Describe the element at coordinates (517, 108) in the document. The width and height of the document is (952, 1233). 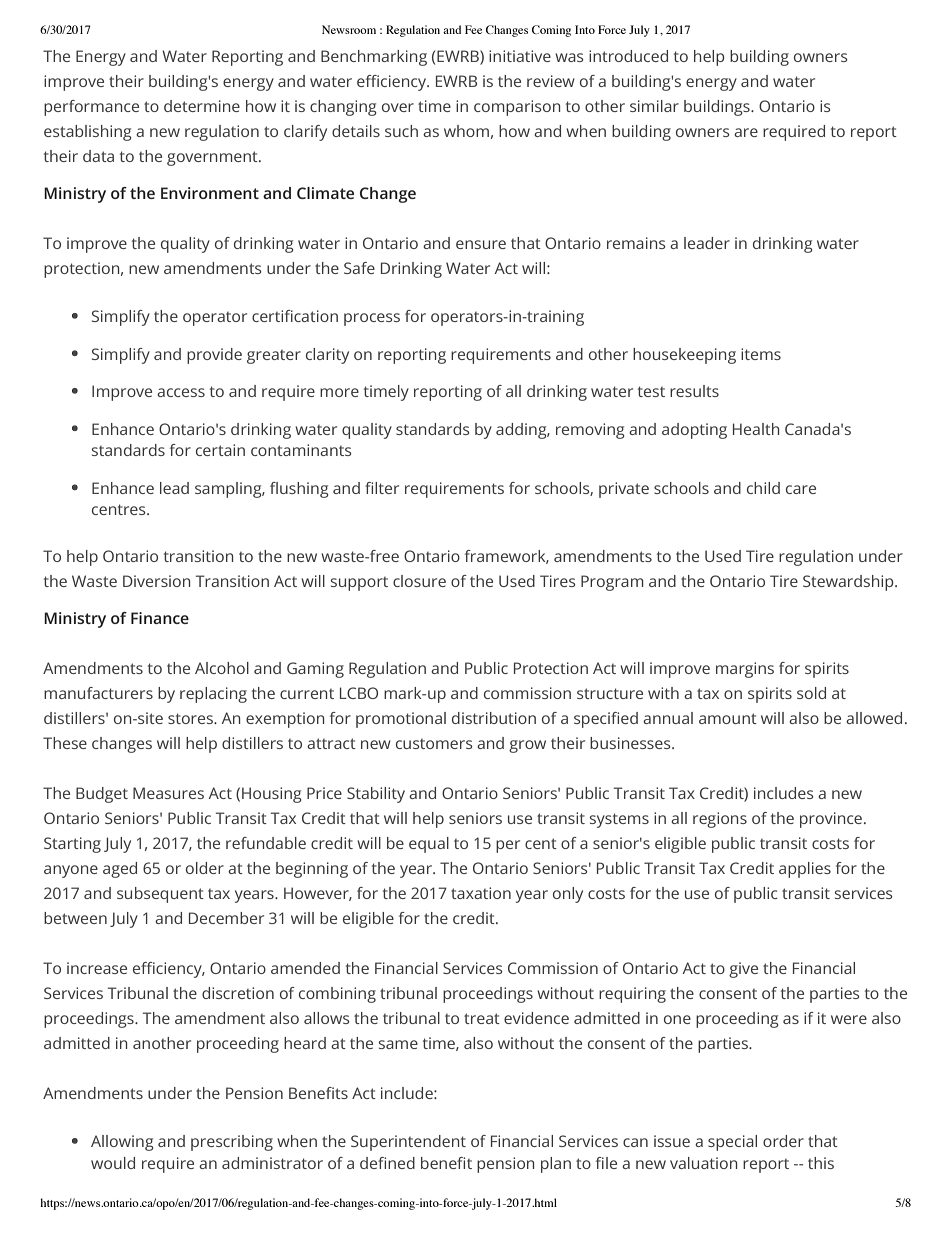
I see `comparison` at that location.
